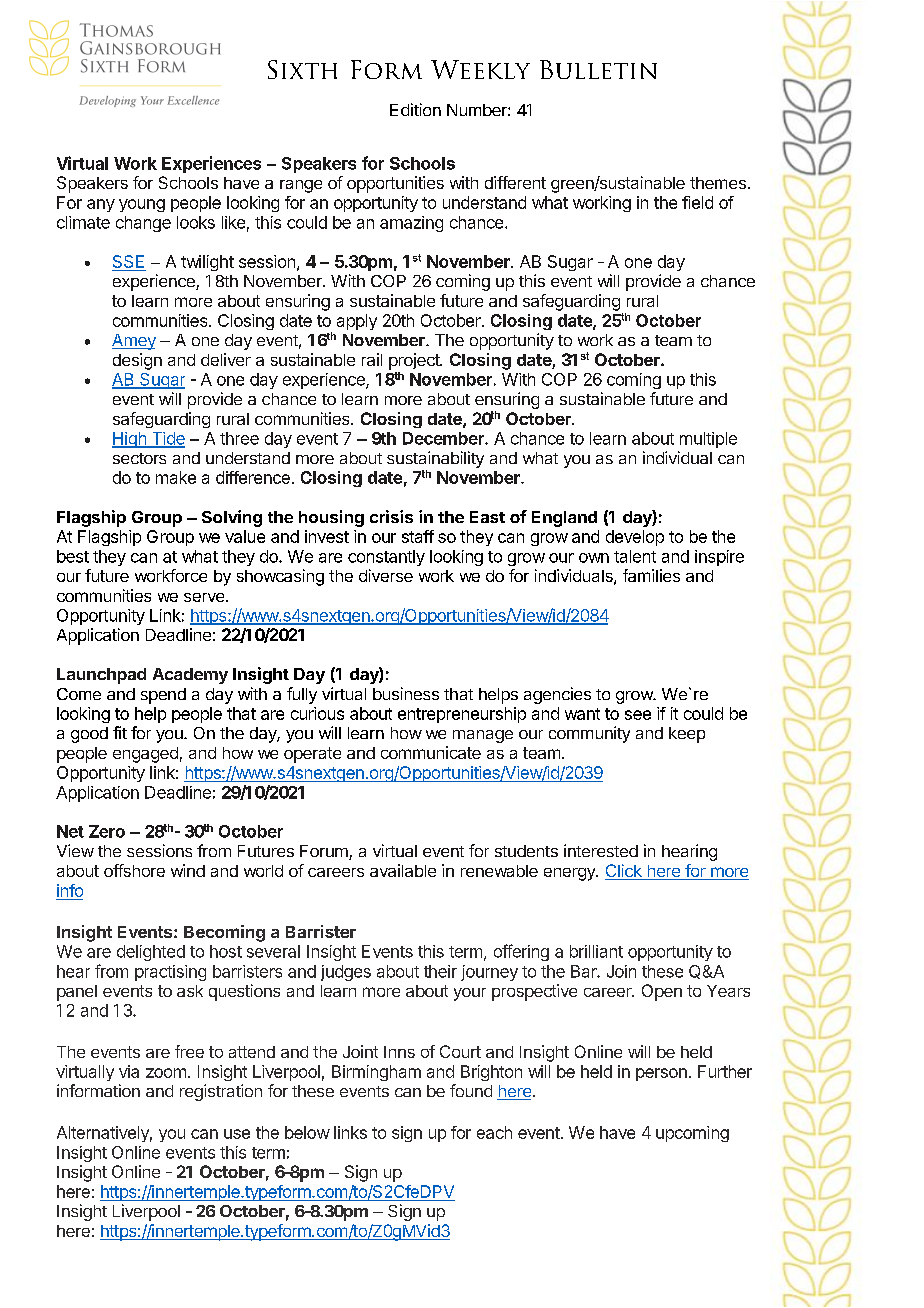 The height and width of the image is (1308, 924). Describe the element at coordinates (661, 1074) in the image. I see `person` at that location.
